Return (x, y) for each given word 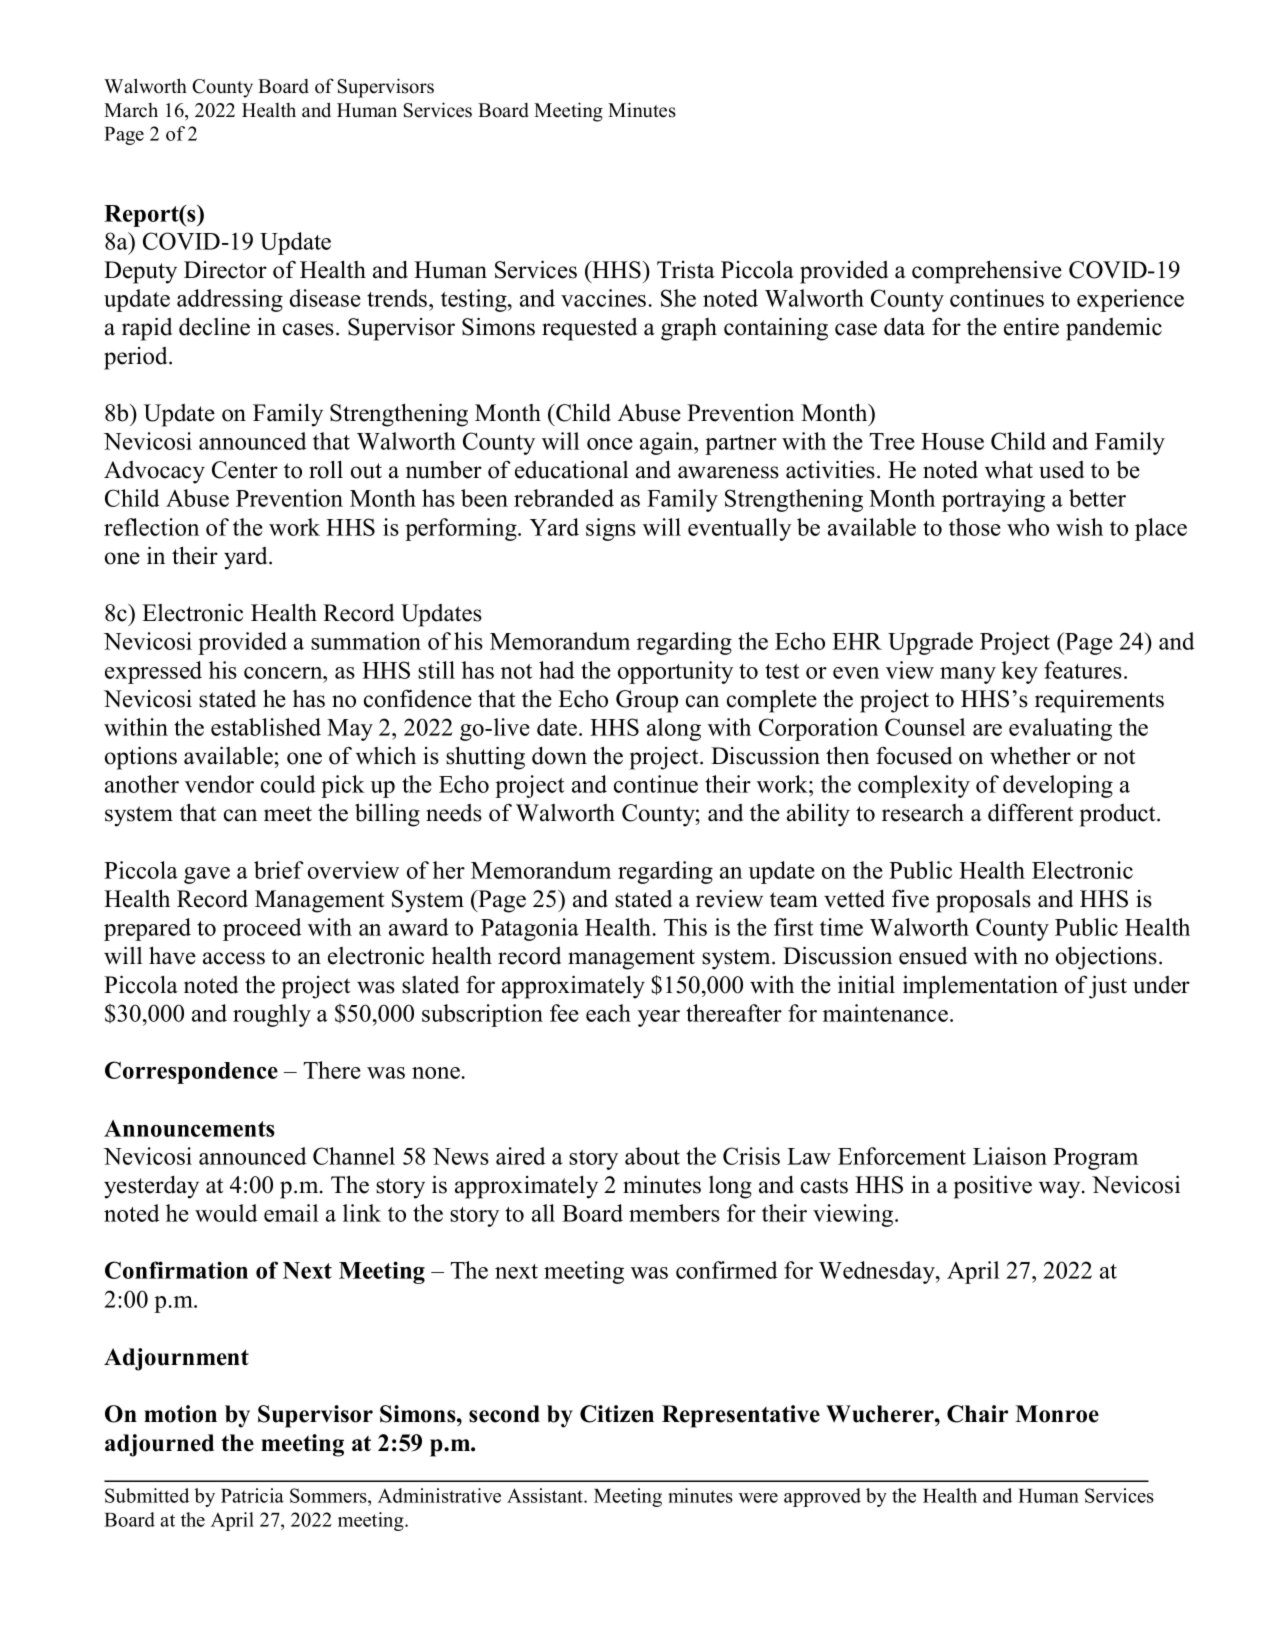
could (288, 784)
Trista (686, 270)
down (559, 755)
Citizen (617, 1414)
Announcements (189, 1128)
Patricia (252, 1495)
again (668, 443)
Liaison (1010, 1156)
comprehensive (987, 272)
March (131, 110)
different (1030, 812)
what (1009, 469)
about (652, 1156)
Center (245, 470)
